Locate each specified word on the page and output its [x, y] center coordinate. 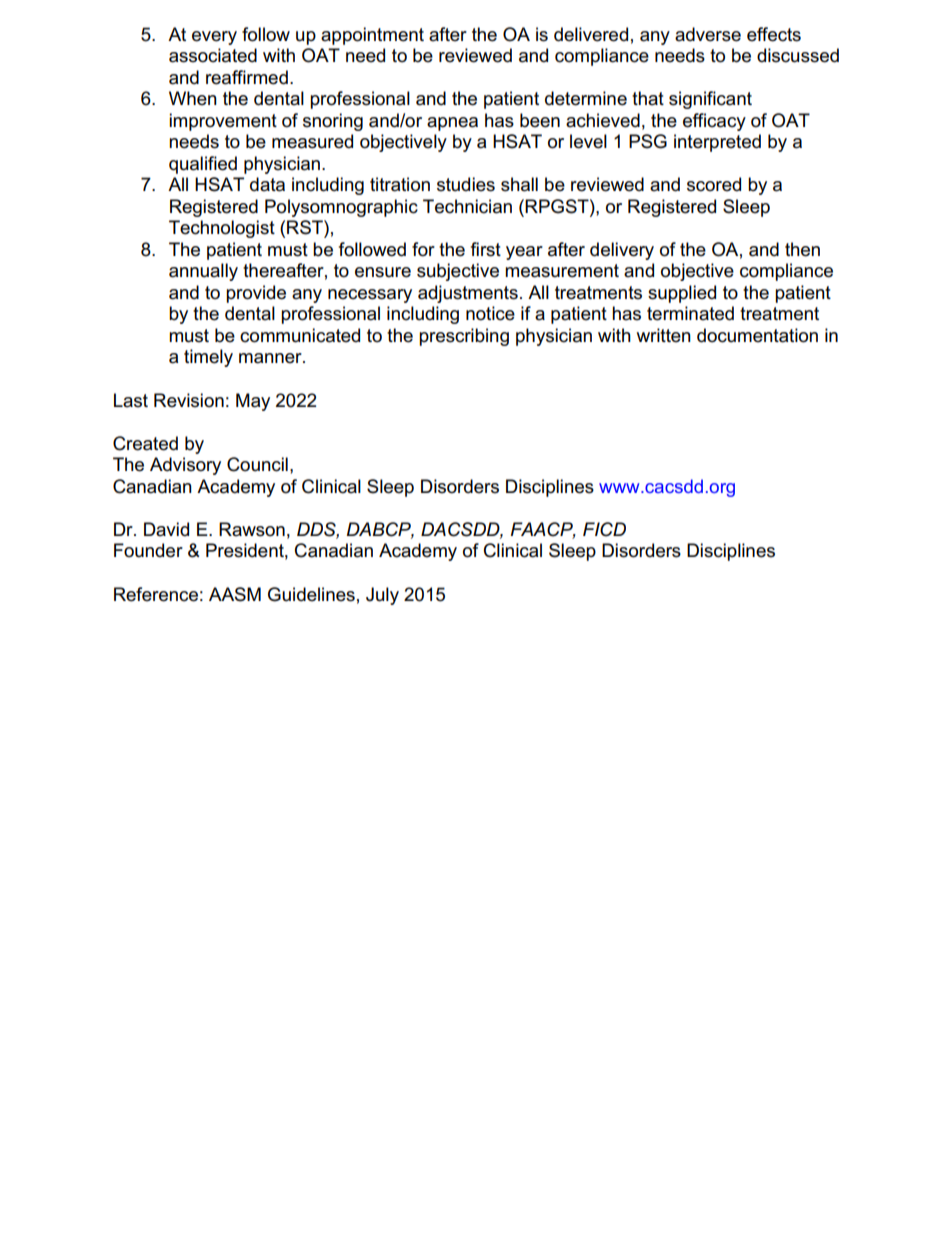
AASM [235, 594]
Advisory [185, 466]
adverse [708, 34]
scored [714, 184]
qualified [203, 165]
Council [257, 464]
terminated [690, 313]
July [382, 596]
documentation [757, 335]
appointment [372, 36]
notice [490, 313]
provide [256, 294]
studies [466, 184]
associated [213, 55]
